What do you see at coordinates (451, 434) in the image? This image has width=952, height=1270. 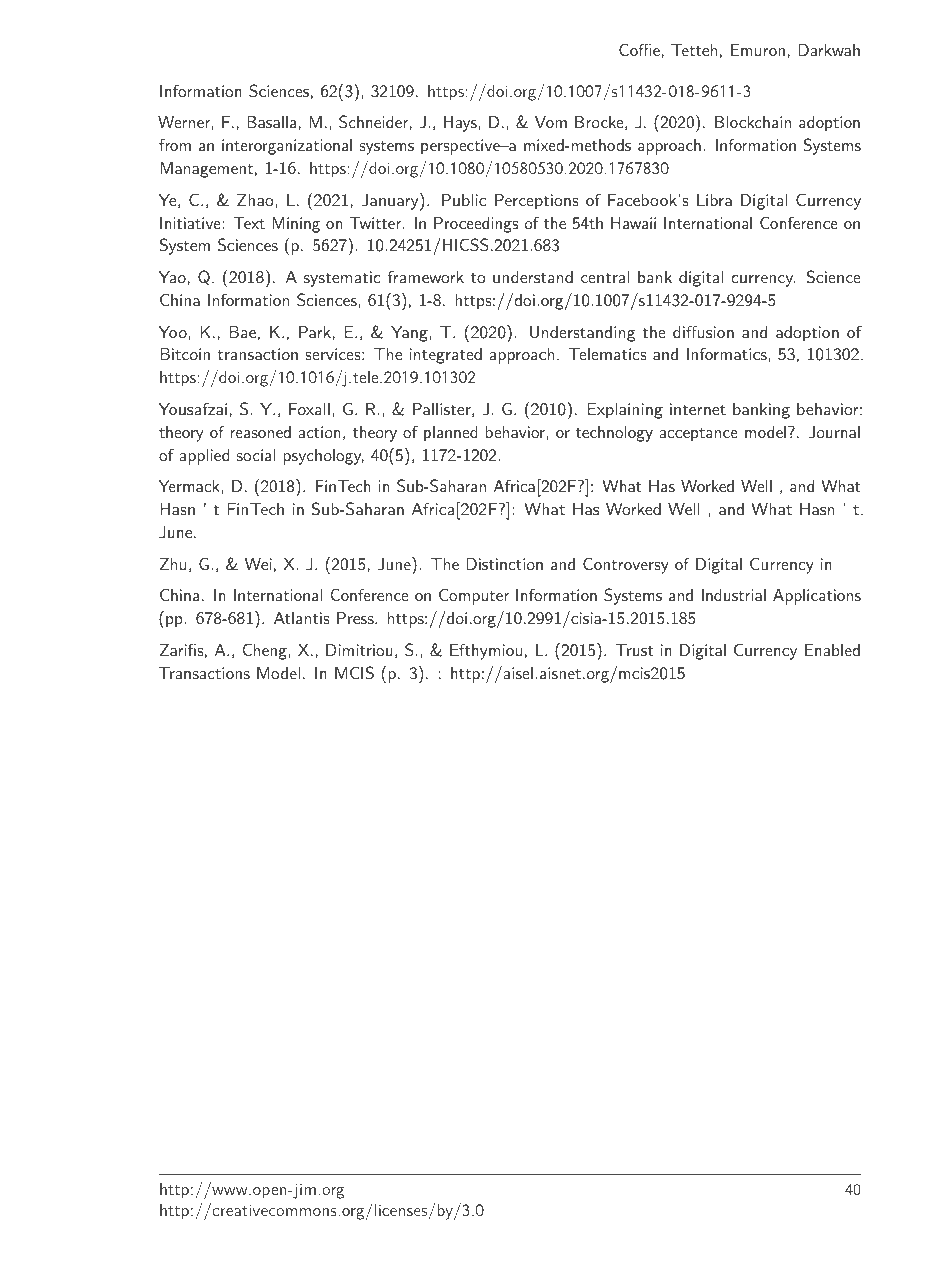 I see `planned` at bounding box center [451, 434].
